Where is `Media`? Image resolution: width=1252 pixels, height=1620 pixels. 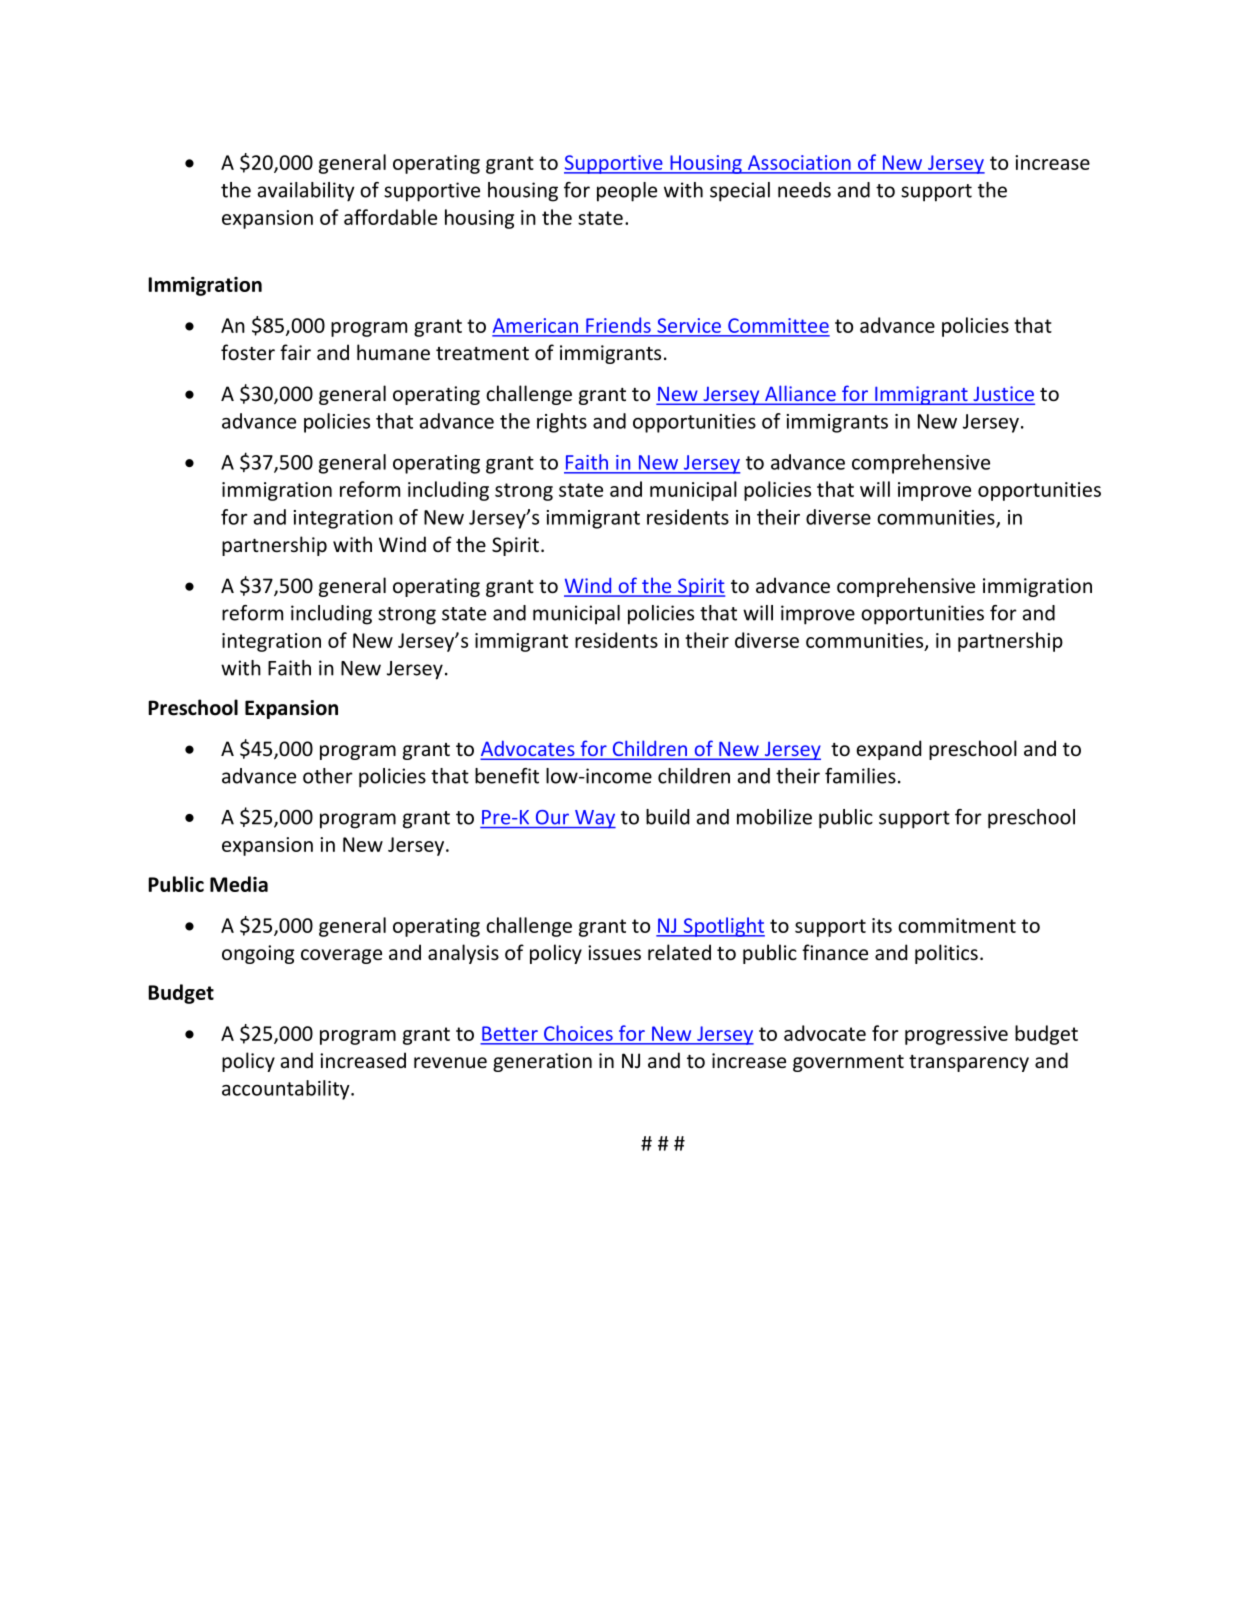
Media is located at coordinates (239, 884).
